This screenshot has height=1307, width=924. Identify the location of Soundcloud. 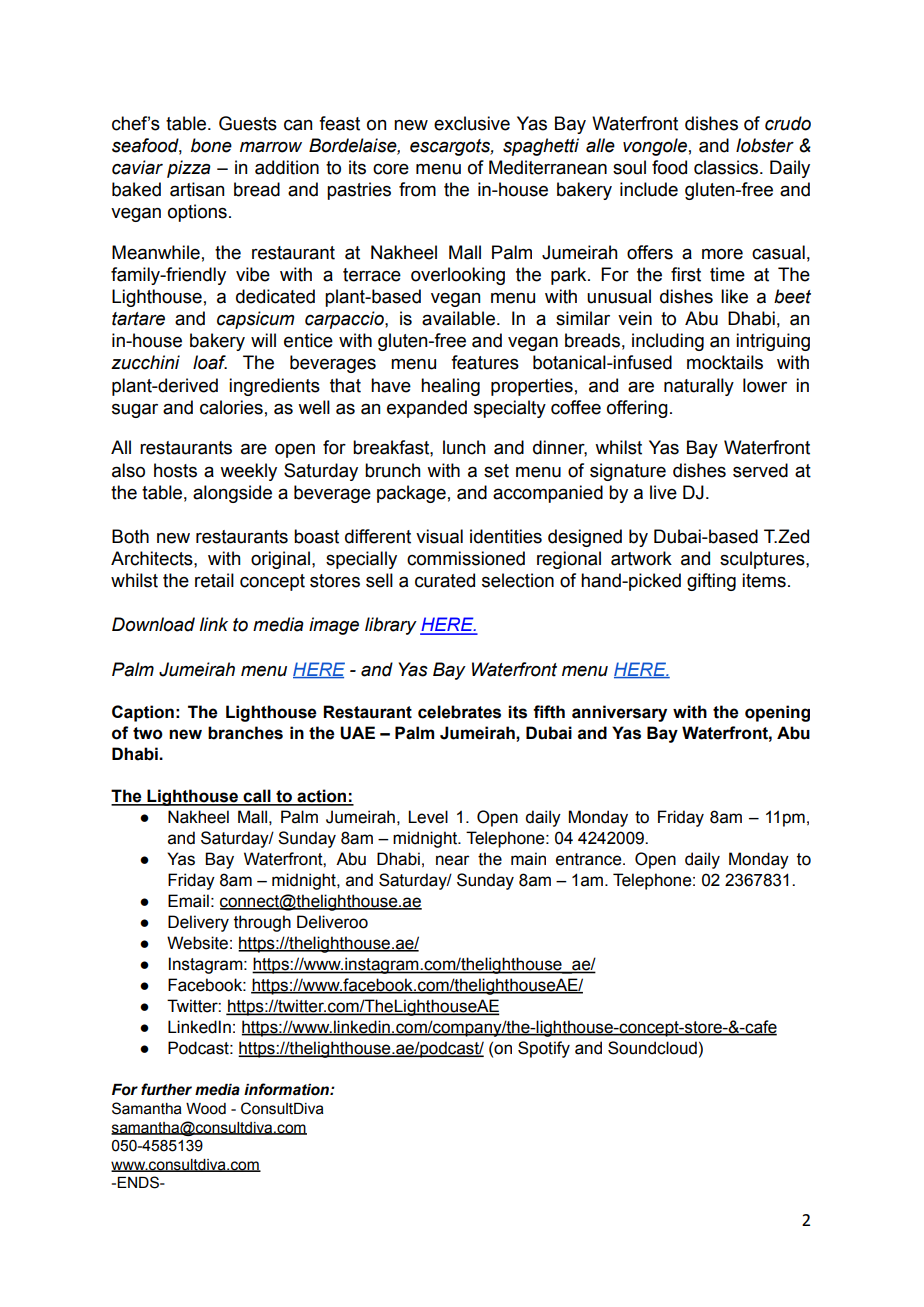
(652, 1048).
